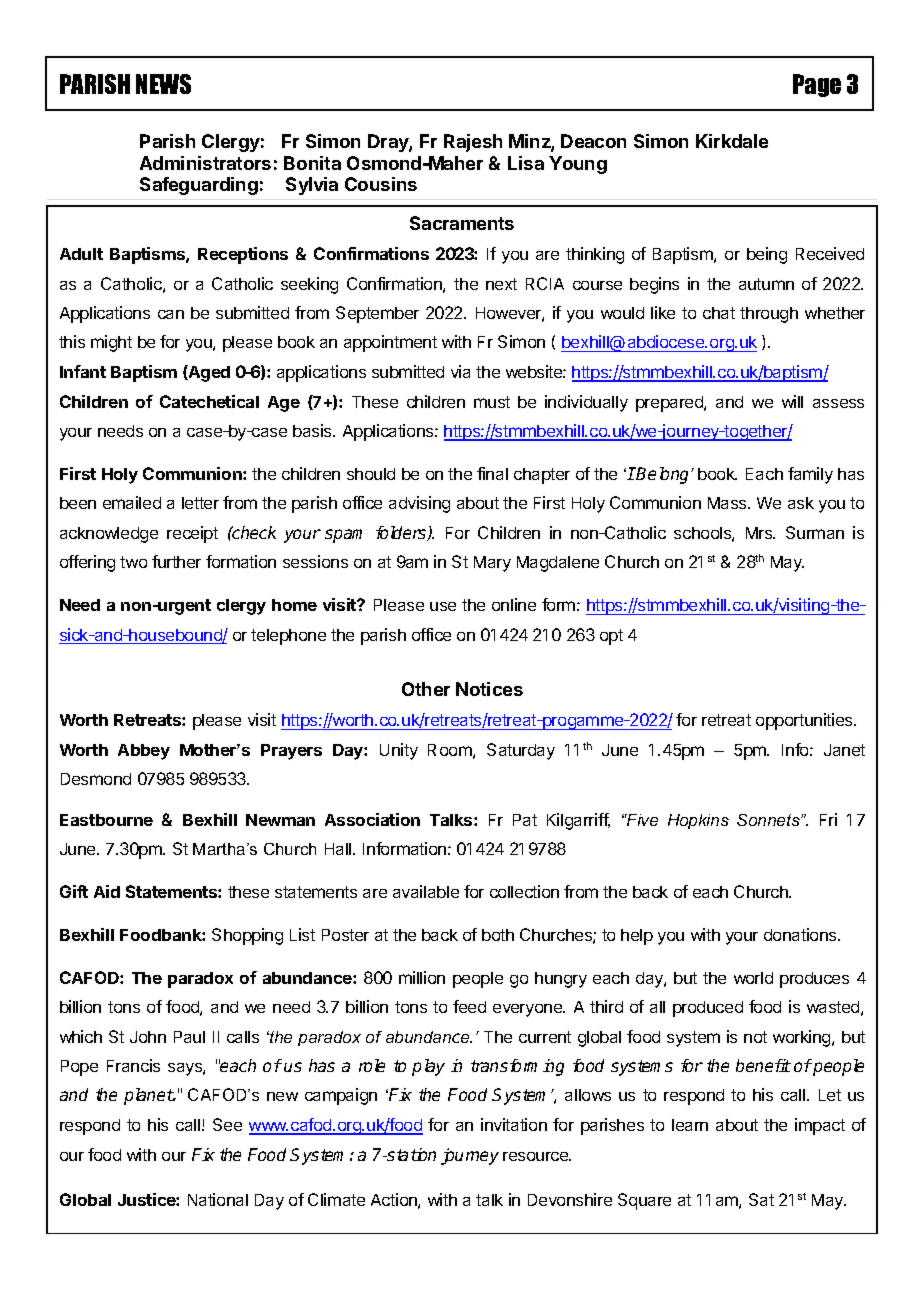  Describe the element at coordinates (525, 820) in the screenshot. I see `Pat` at that location.
